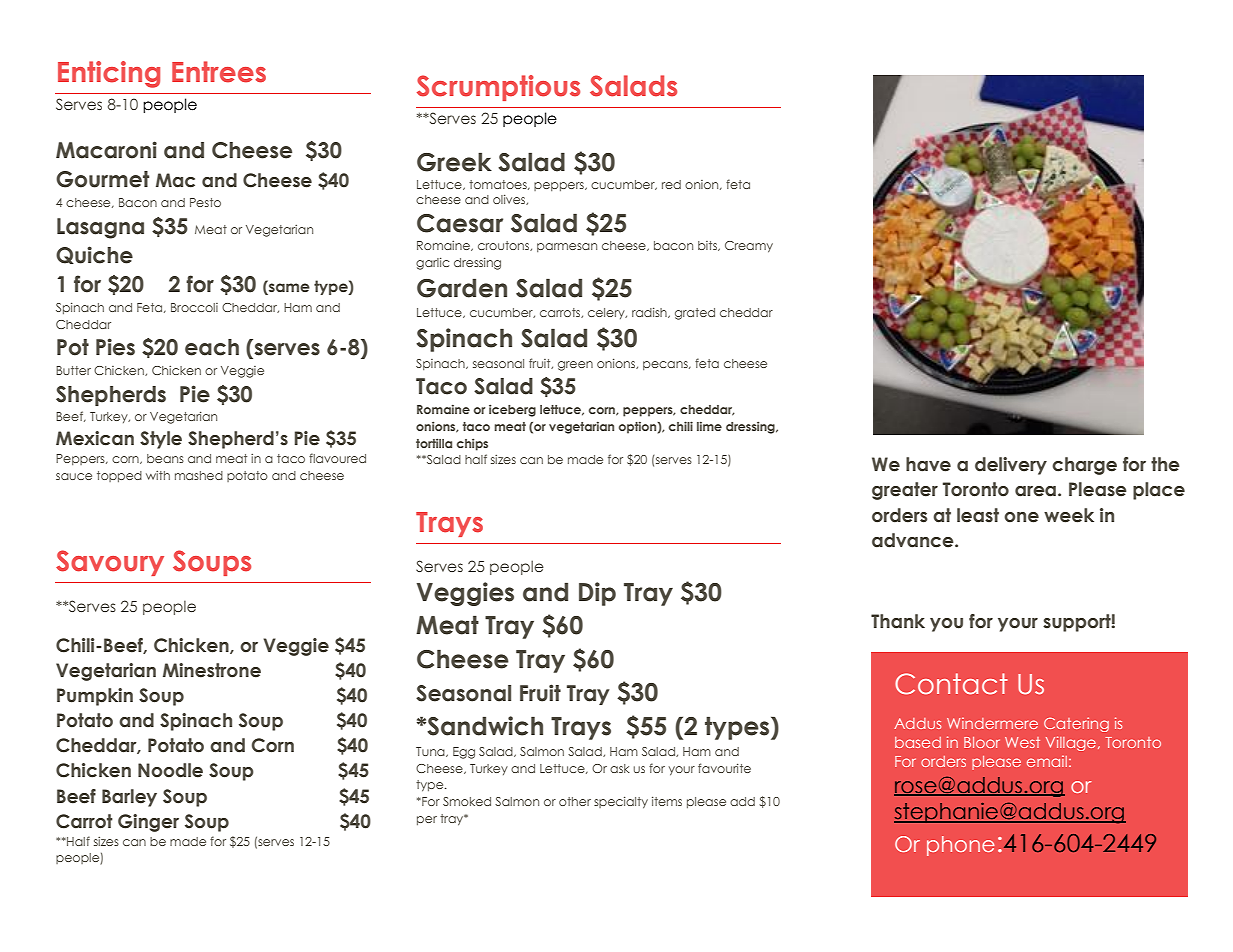 This screenshot has width=1233, height=952. Describe the element at coordinates (749, 247) in the screenshot. I see `Creamy` at that location.
